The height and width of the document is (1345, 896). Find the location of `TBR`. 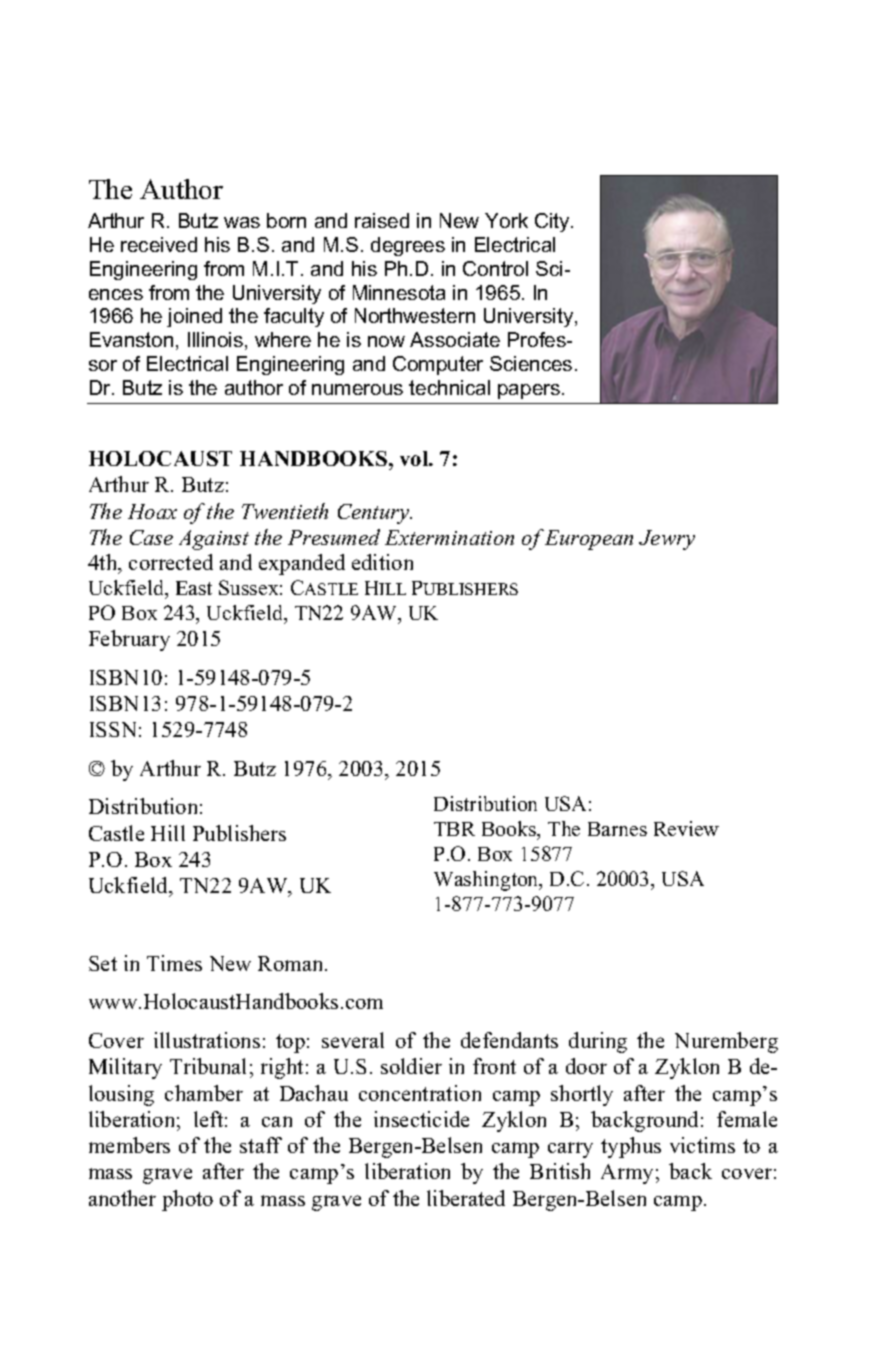

TBR is located at coordinates (454, 829).
